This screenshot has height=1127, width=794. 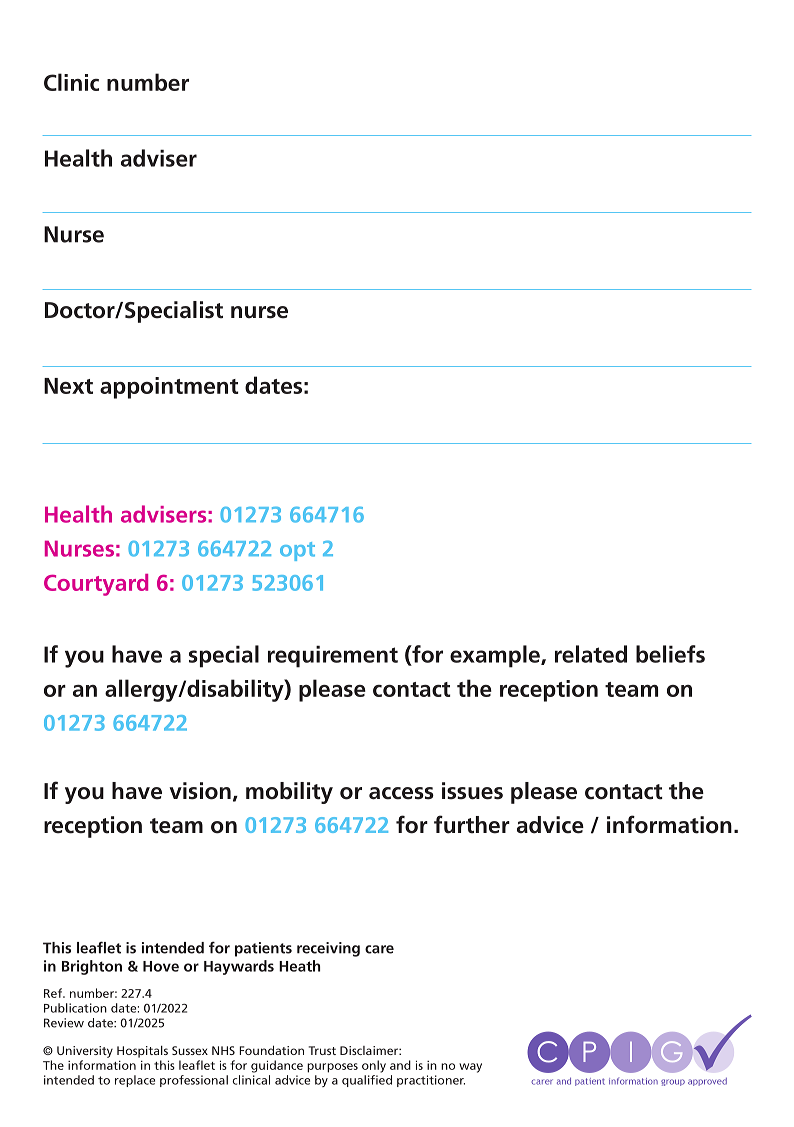 What do you see at coordinates (496, 656) in the screenshot?
I see `example` at bounding box center [496, 656].
